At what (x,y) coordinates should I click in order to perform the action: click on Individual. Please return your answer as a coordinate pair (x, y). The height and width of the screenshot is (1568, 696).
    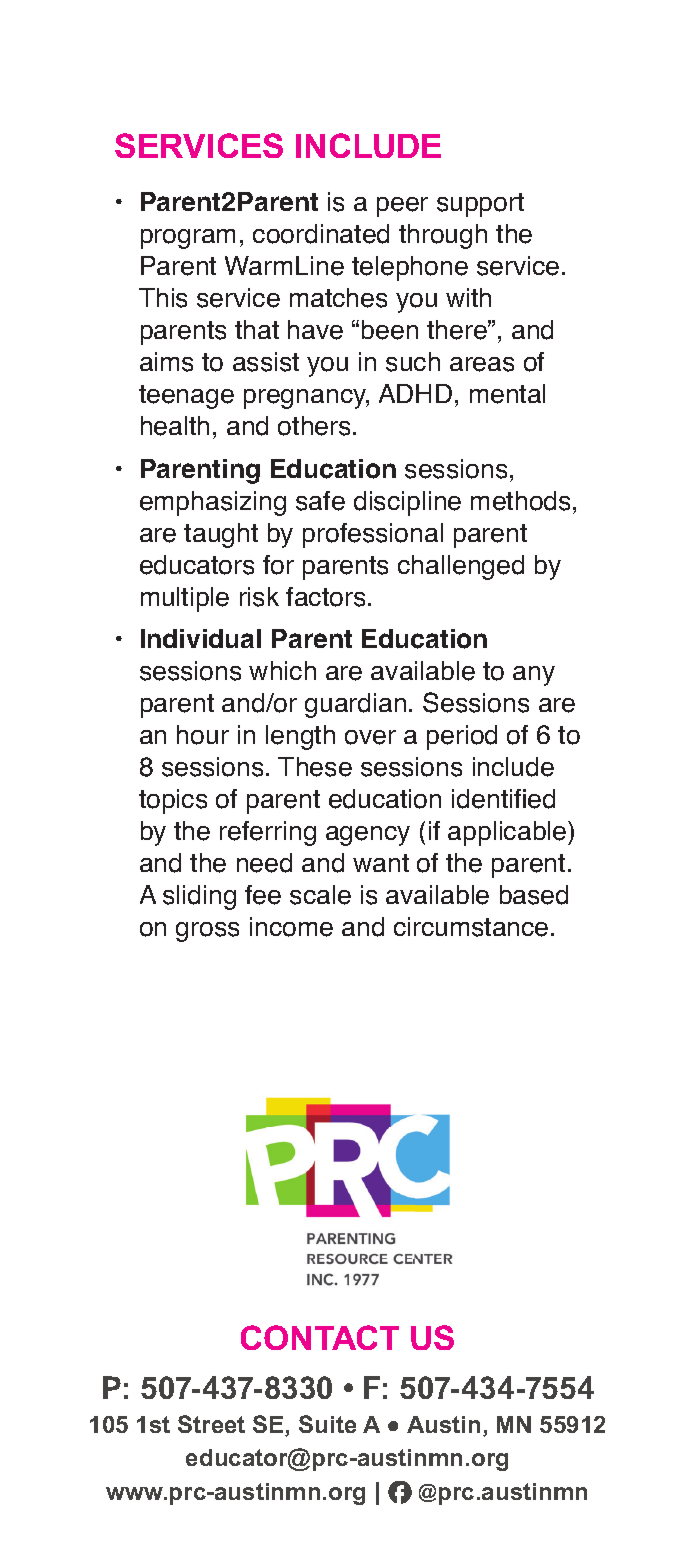
    Looking at the image, I should click on (201, 638).
